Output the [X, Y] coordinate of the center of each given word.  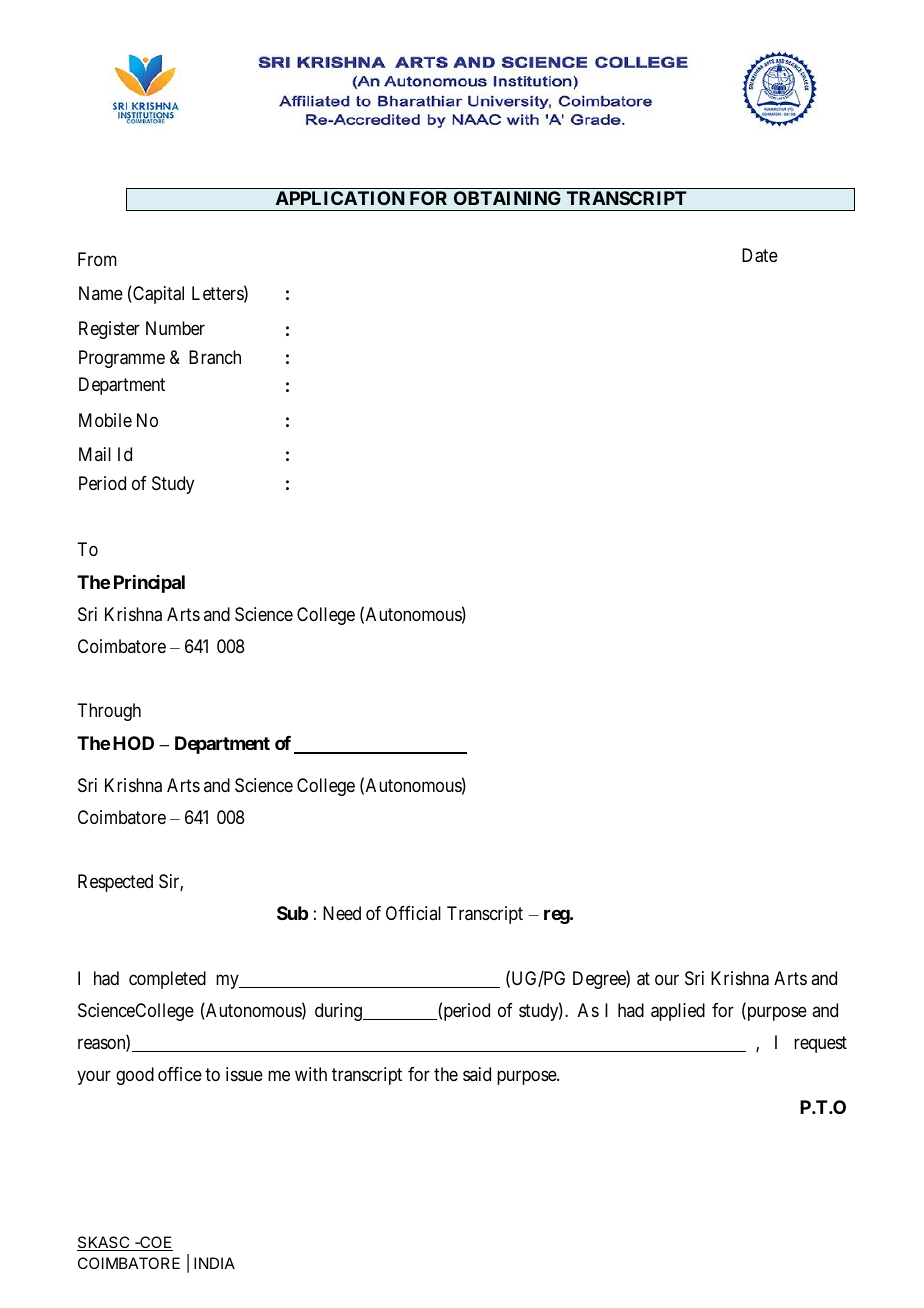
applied [678, 1012]
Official [413, 913]
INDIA [214, 1263]
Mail [95, 454]
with [311, 1074]
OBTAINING [507, 198]
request [820, 1045]
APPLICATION [340, 198]
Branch [215, 357]
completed [167, 980]
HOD [133, 743]
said [477, 1074]
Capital [157, 295]
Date [760, 255]
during [339, 1012]
